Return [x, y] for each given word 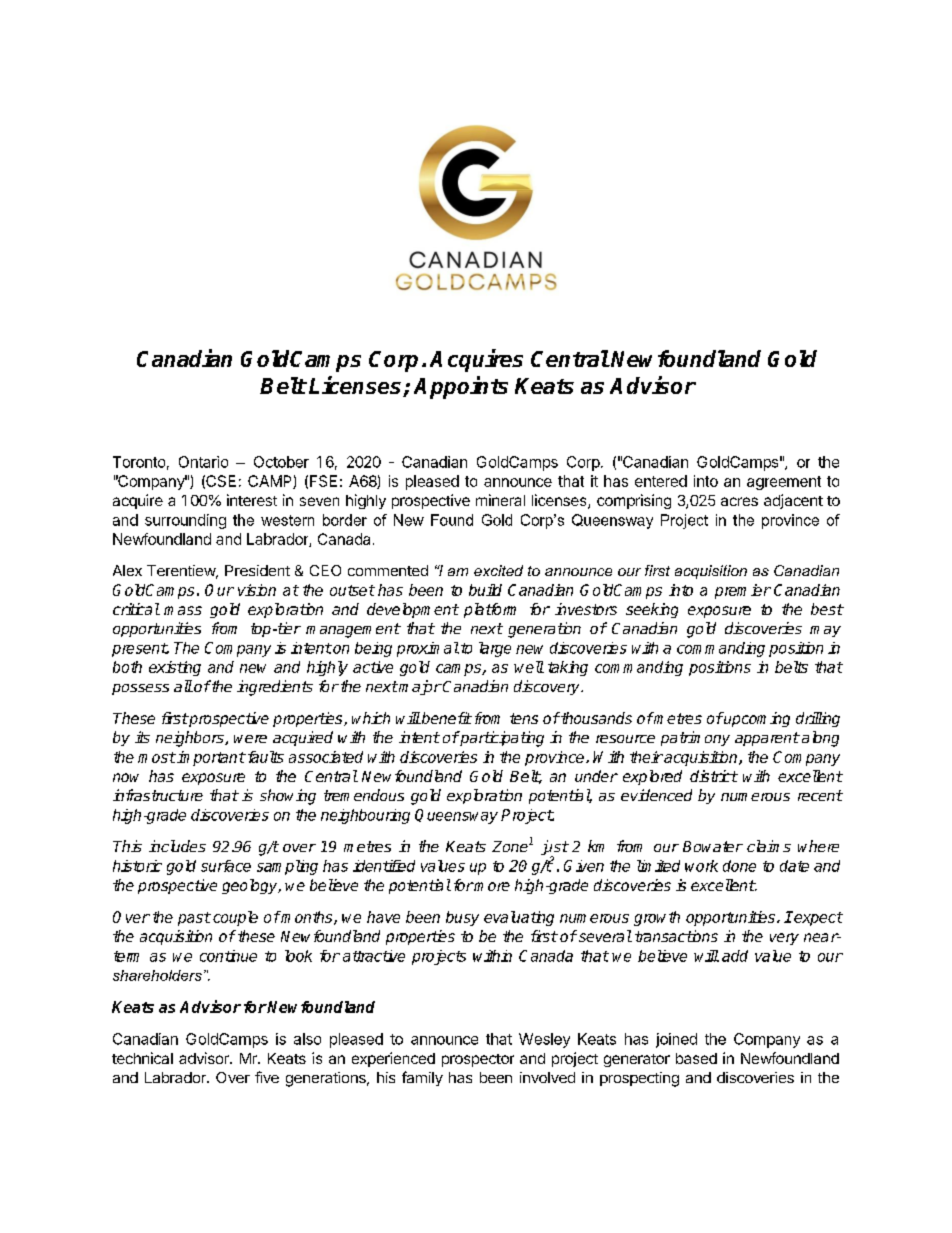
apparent [767, 739]
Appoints [461, 387]
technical [142, 1058]
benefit [446, 718]
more [491, 886]
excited [498, 570]
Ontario [203, 462]
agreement [784, 483]
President [257, 570]
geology [251, 886]
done [739, 866]
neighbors [191, 739]
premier [743, 591]
